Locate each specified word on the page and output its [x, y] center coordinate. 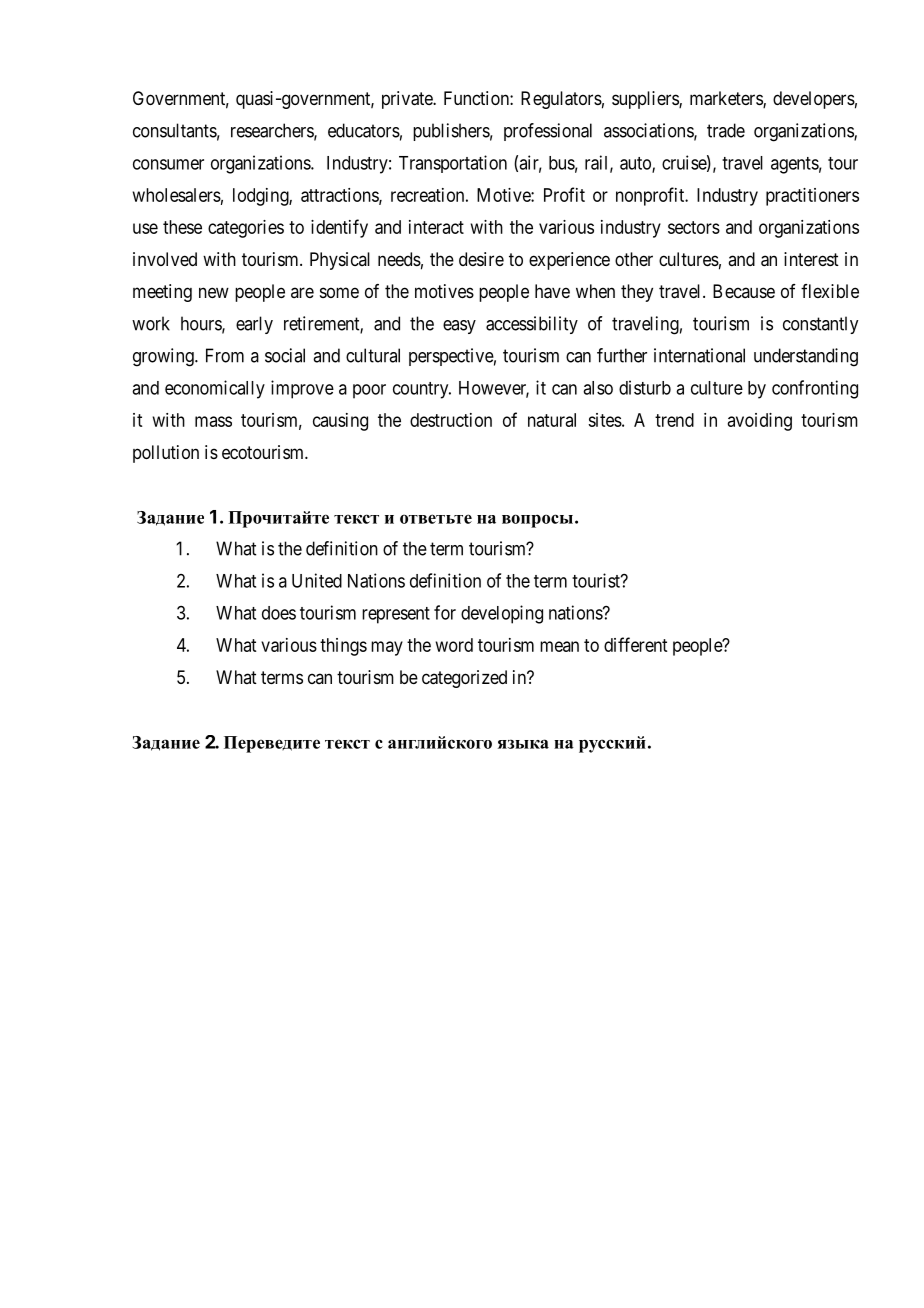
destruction [451, 420]
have [552, 291]
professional [548, 132]
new [214, 292]
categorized [464, 679]
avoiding [760, 422]
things [343, 647]
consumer [168, 164]
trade [726, 130]
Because [744, 291]
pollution [166, 454]
